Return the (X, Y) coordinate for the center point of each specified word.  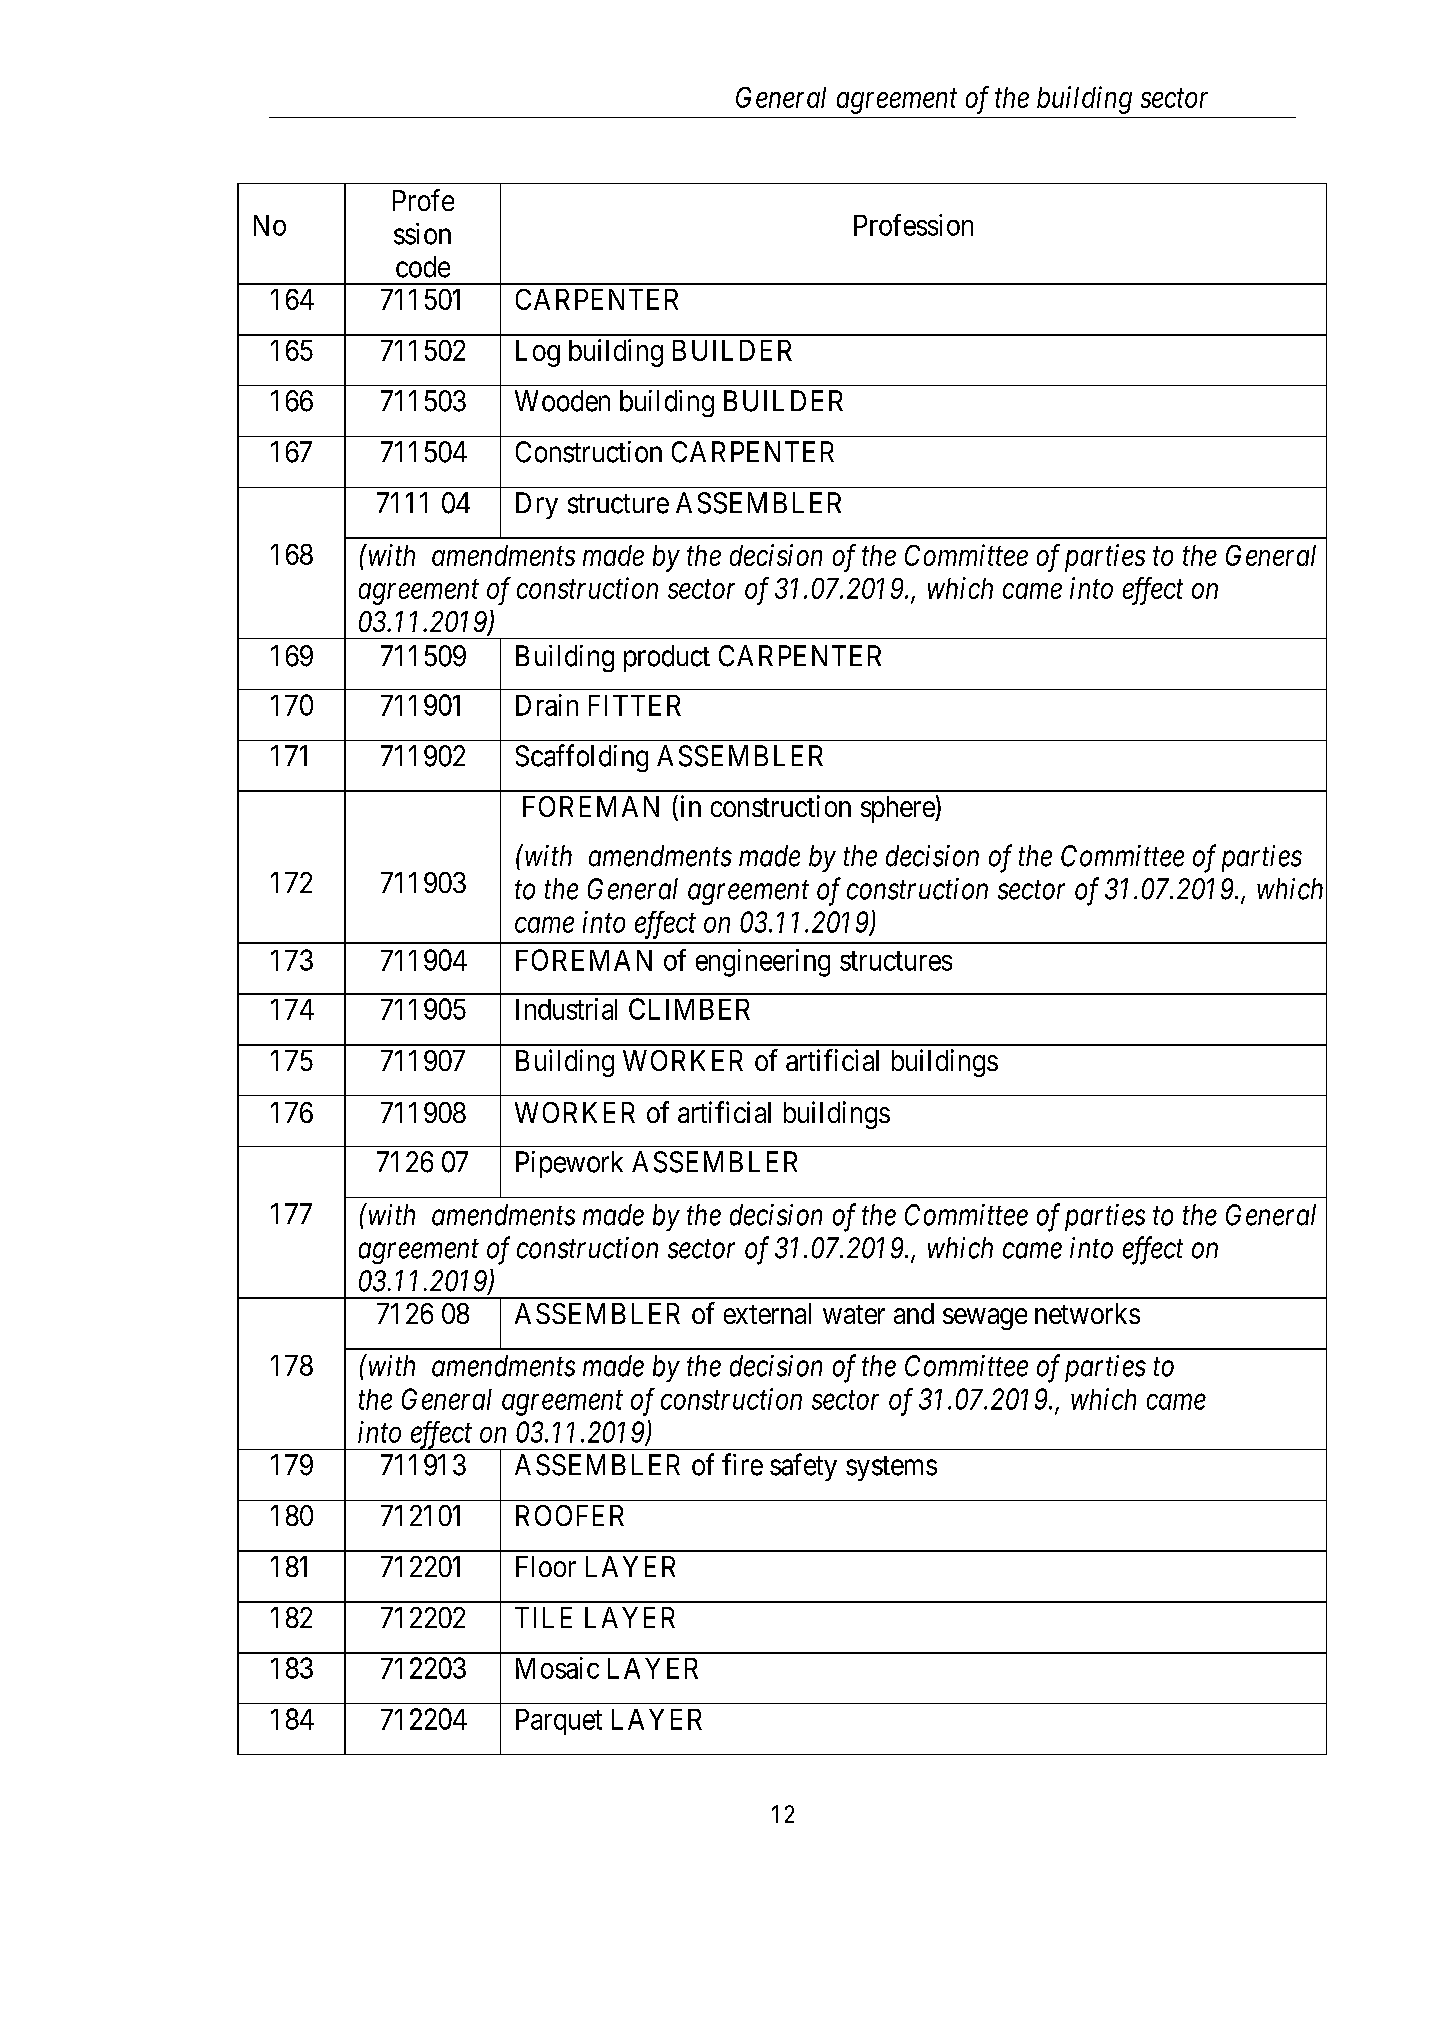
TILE (543, 1617)
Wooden (562, 401)
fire (742, 1464)
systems (891, 1468)
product (667, 658)
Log (538, 353)
